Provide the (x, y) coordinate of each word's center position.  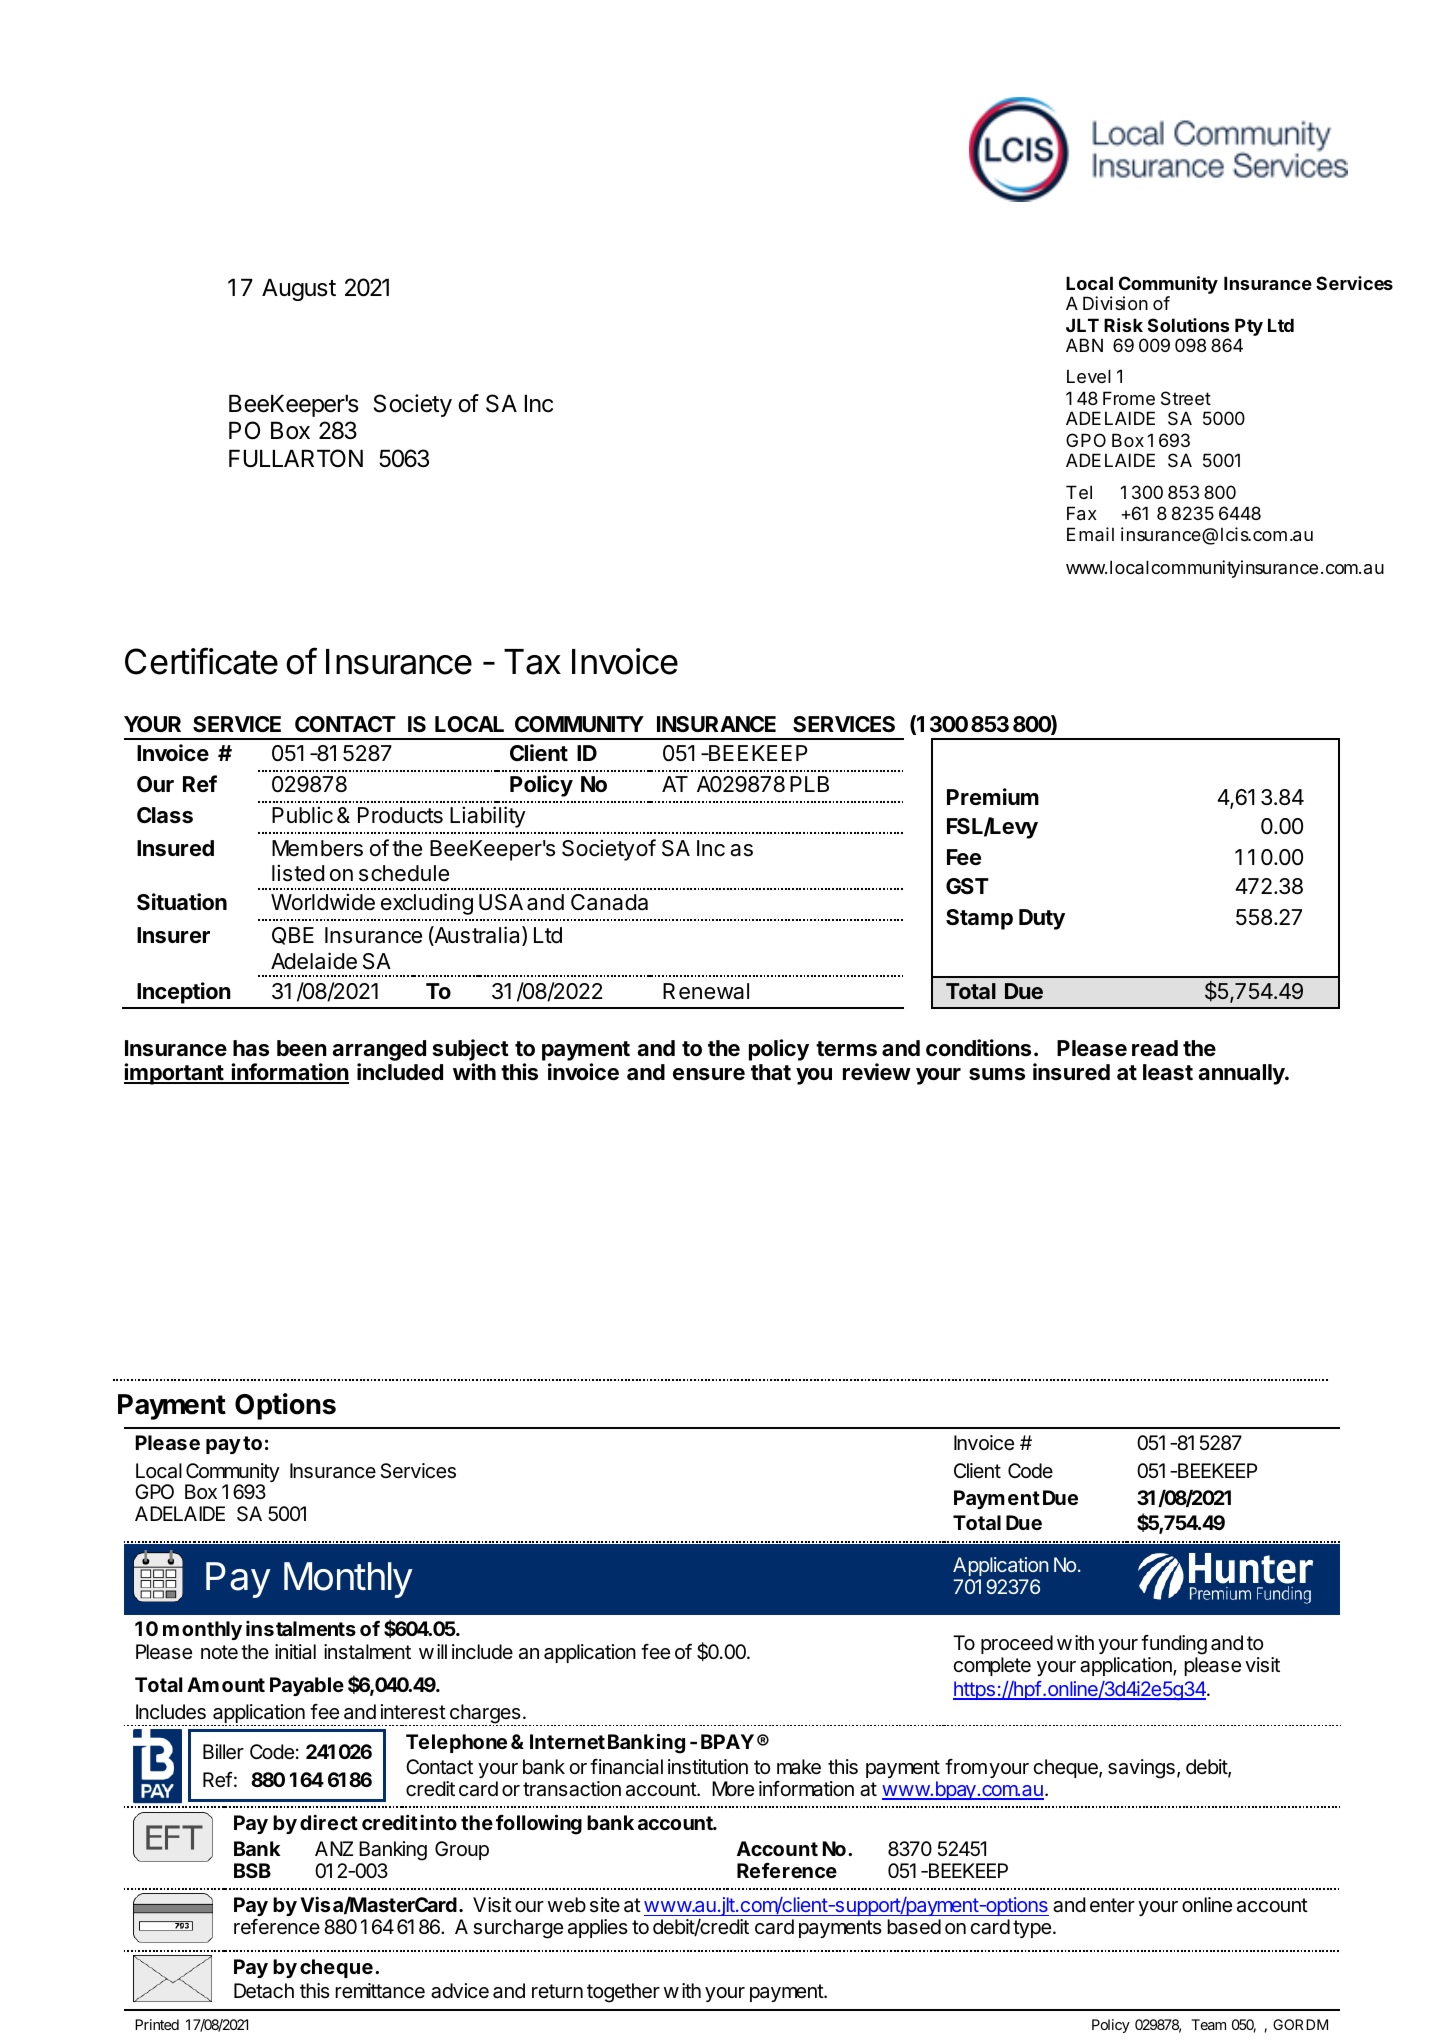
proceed (1017, 1644)
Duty (1042, 919)
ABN (1084, 345)
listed (298, 873)
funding (1174, 1646)
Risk (1123, 325)
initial (295, 1652)
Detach (264, 1991)
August (299, 290)
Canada (609, 902)
